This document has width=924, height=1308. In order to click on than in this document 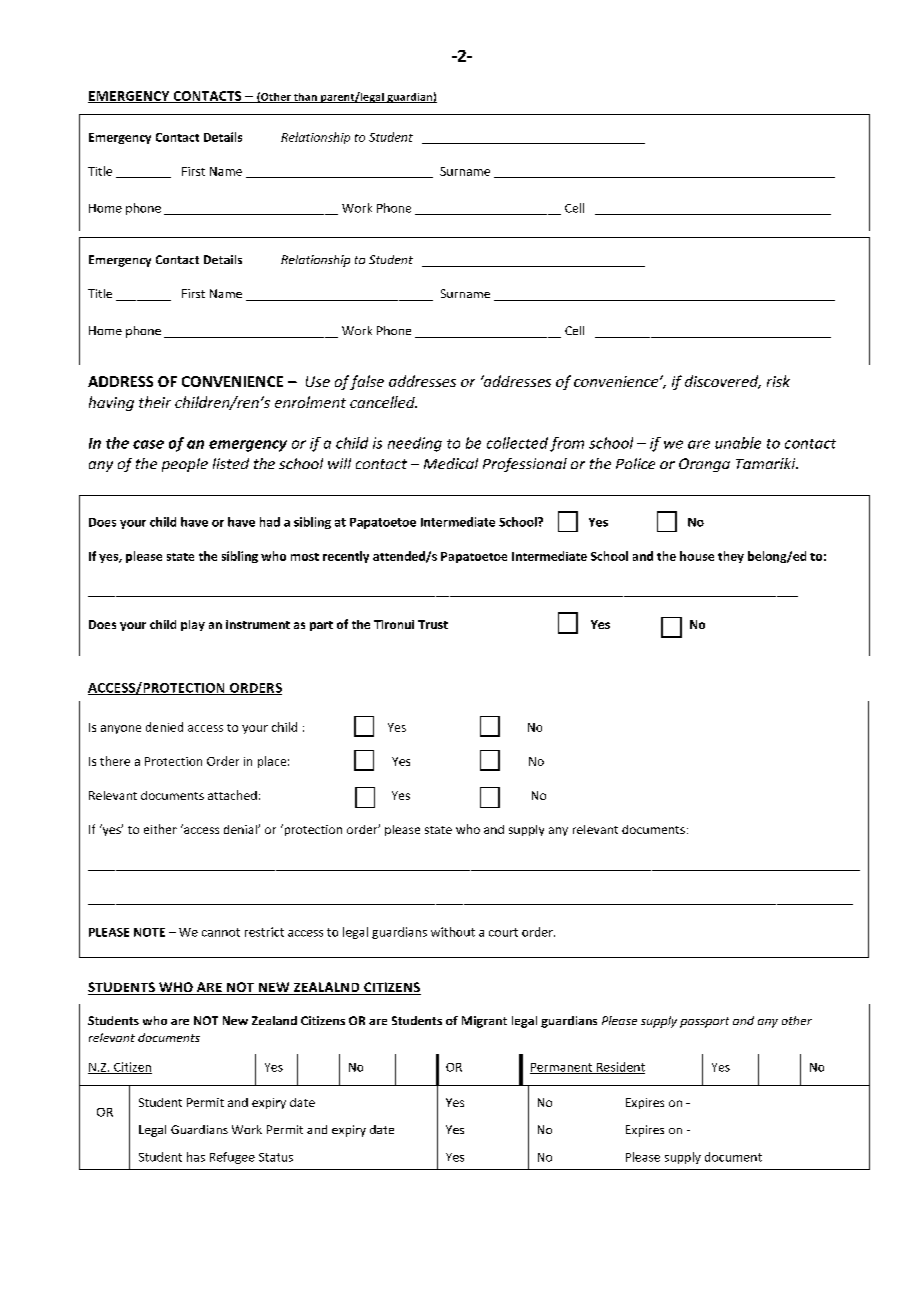, I will do `click(305, 98)`.
